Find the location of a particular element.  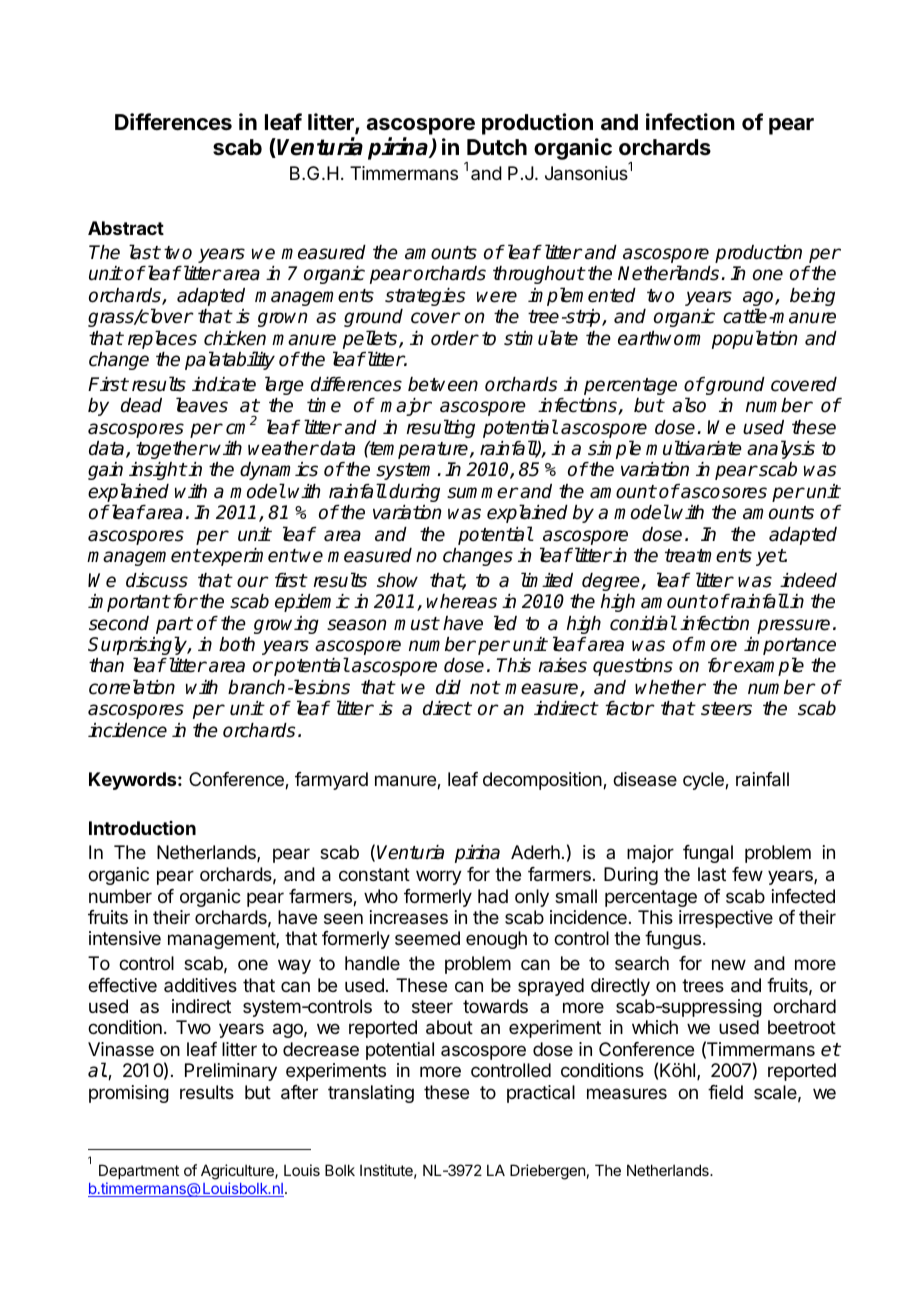

between is located at coordinates (443, 384).
